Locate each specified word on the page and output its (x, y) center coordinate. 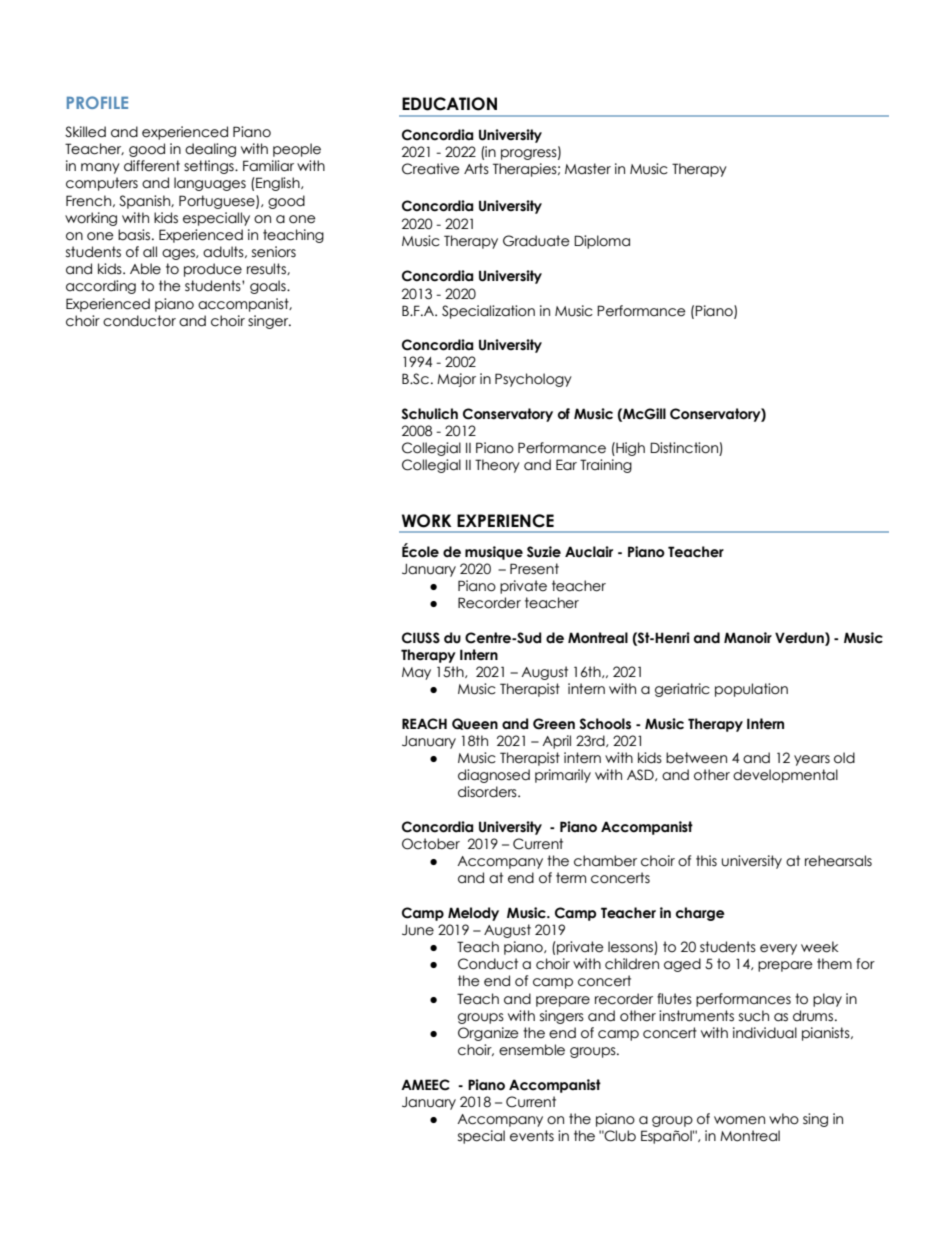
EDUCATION (449, 104)
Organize (488, 1034)
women (739, 1120)
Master (588, 169)
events (532, 1136)
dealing (210, 150)
